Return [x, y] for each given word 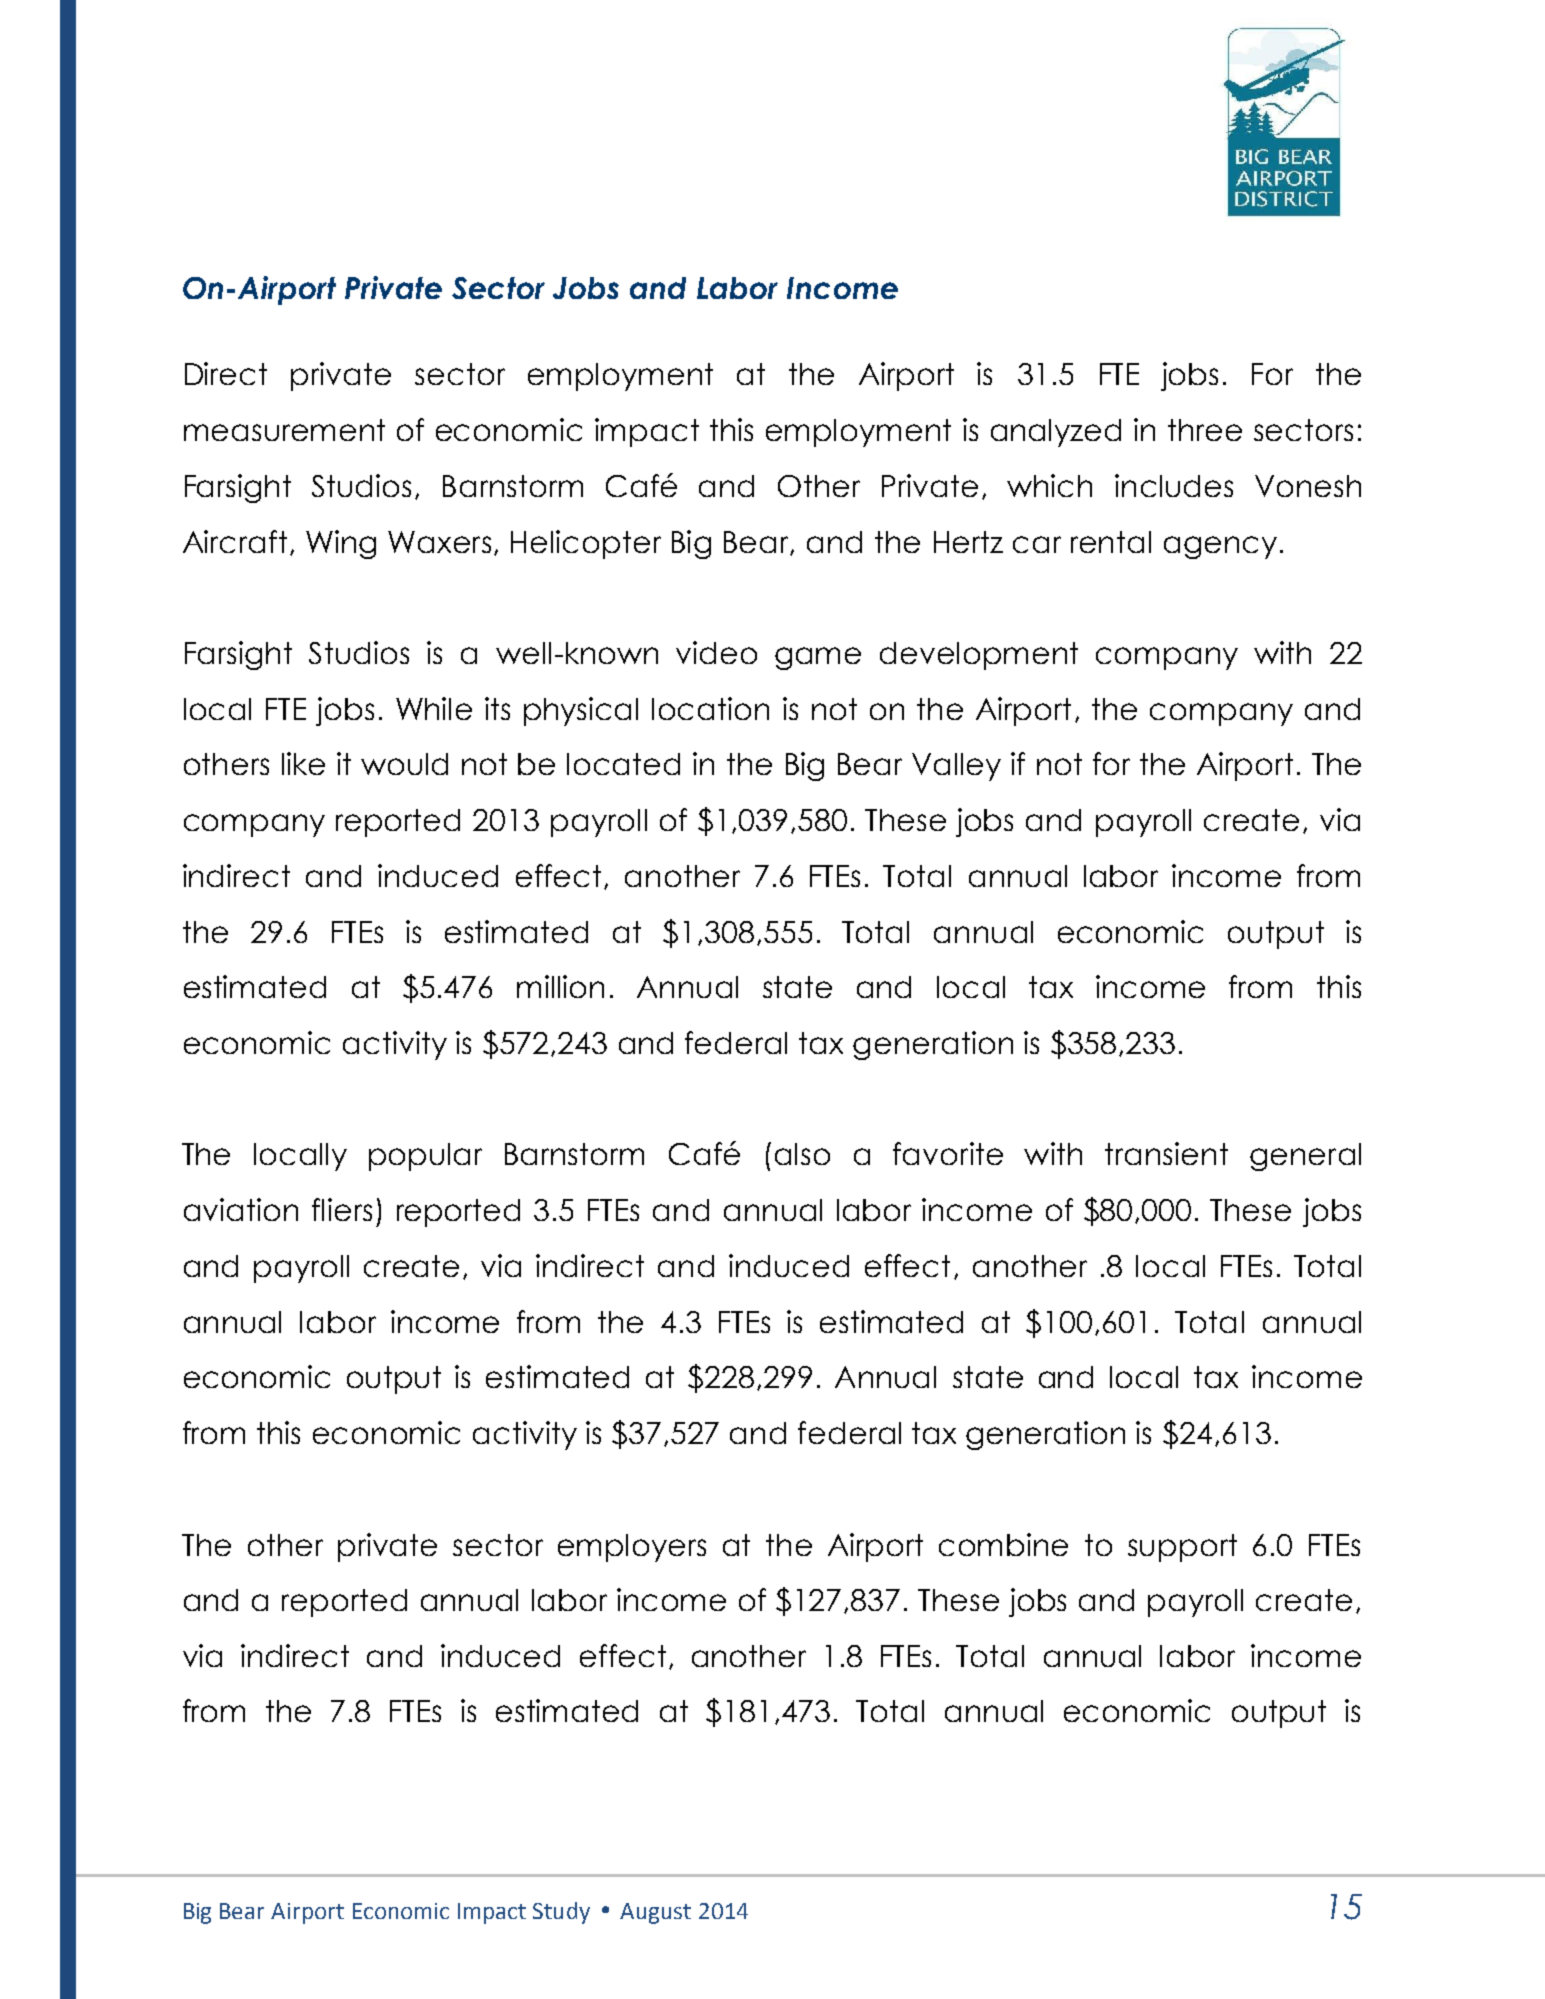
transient [1166, 1153]
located [623, 764]
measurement [284, 430]
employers [632, 1548]
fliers [342, 1209]
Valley [956, 767]
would [404, 764]
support [1182, 1548]
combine [1003, 1544]
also [802, 1154]
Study [561, 1913]
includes [1174, 485]
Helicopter [586, 544]
